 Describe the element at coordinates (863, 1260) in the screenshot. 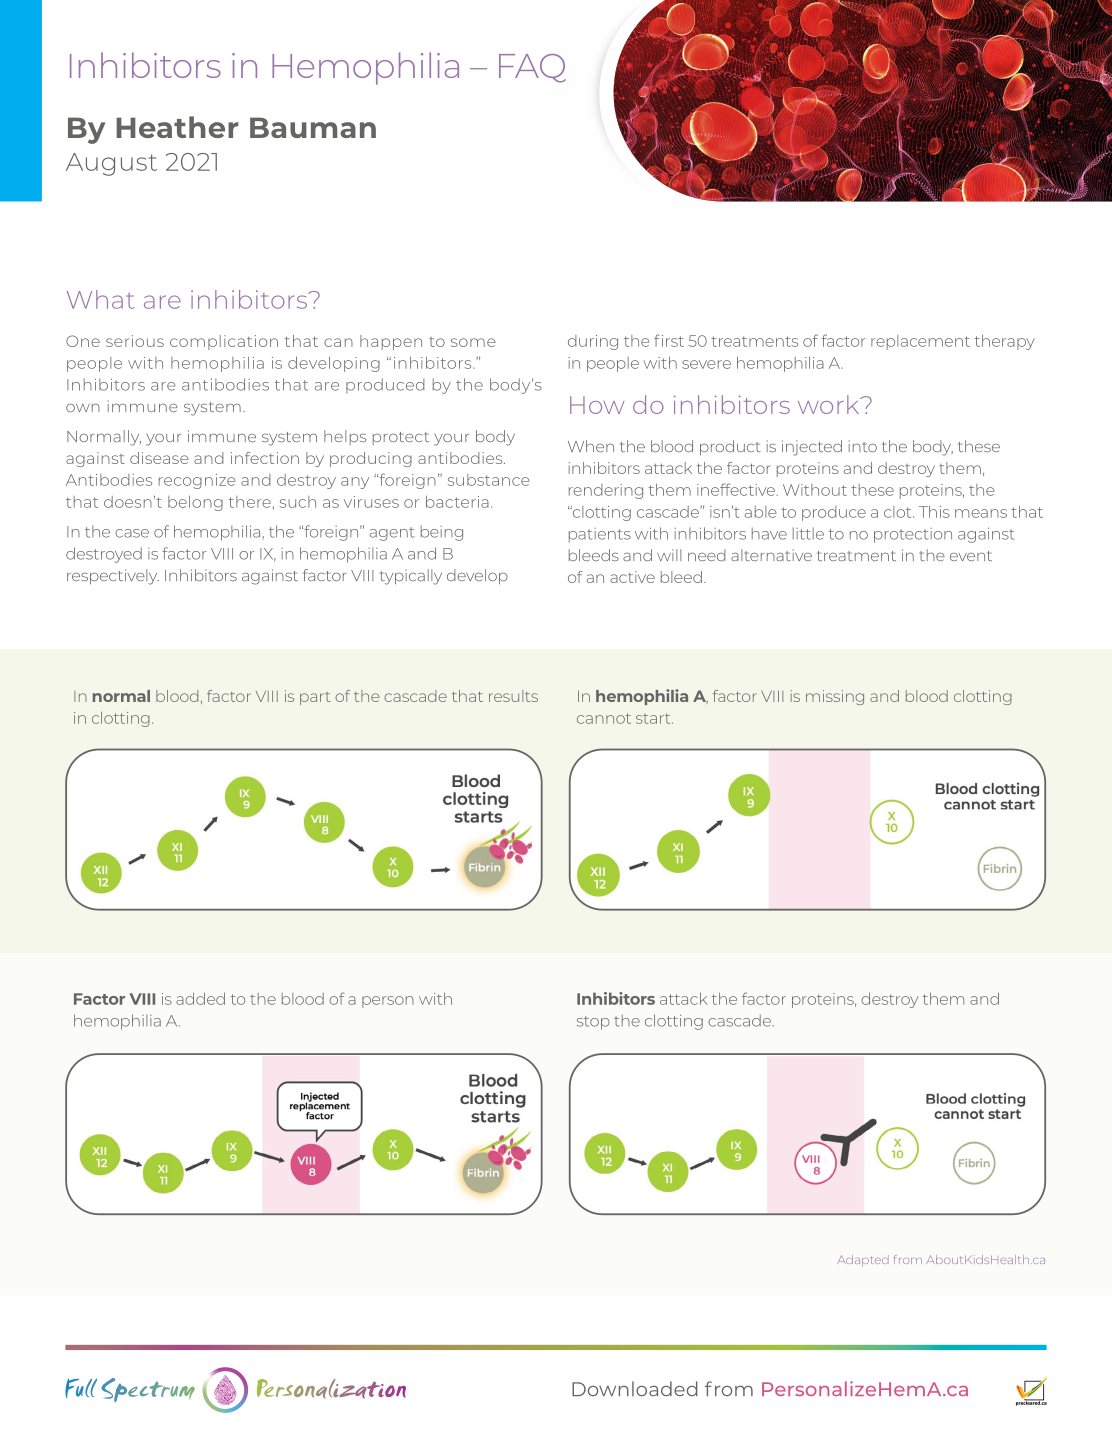

I see `Adapted` at that location.
